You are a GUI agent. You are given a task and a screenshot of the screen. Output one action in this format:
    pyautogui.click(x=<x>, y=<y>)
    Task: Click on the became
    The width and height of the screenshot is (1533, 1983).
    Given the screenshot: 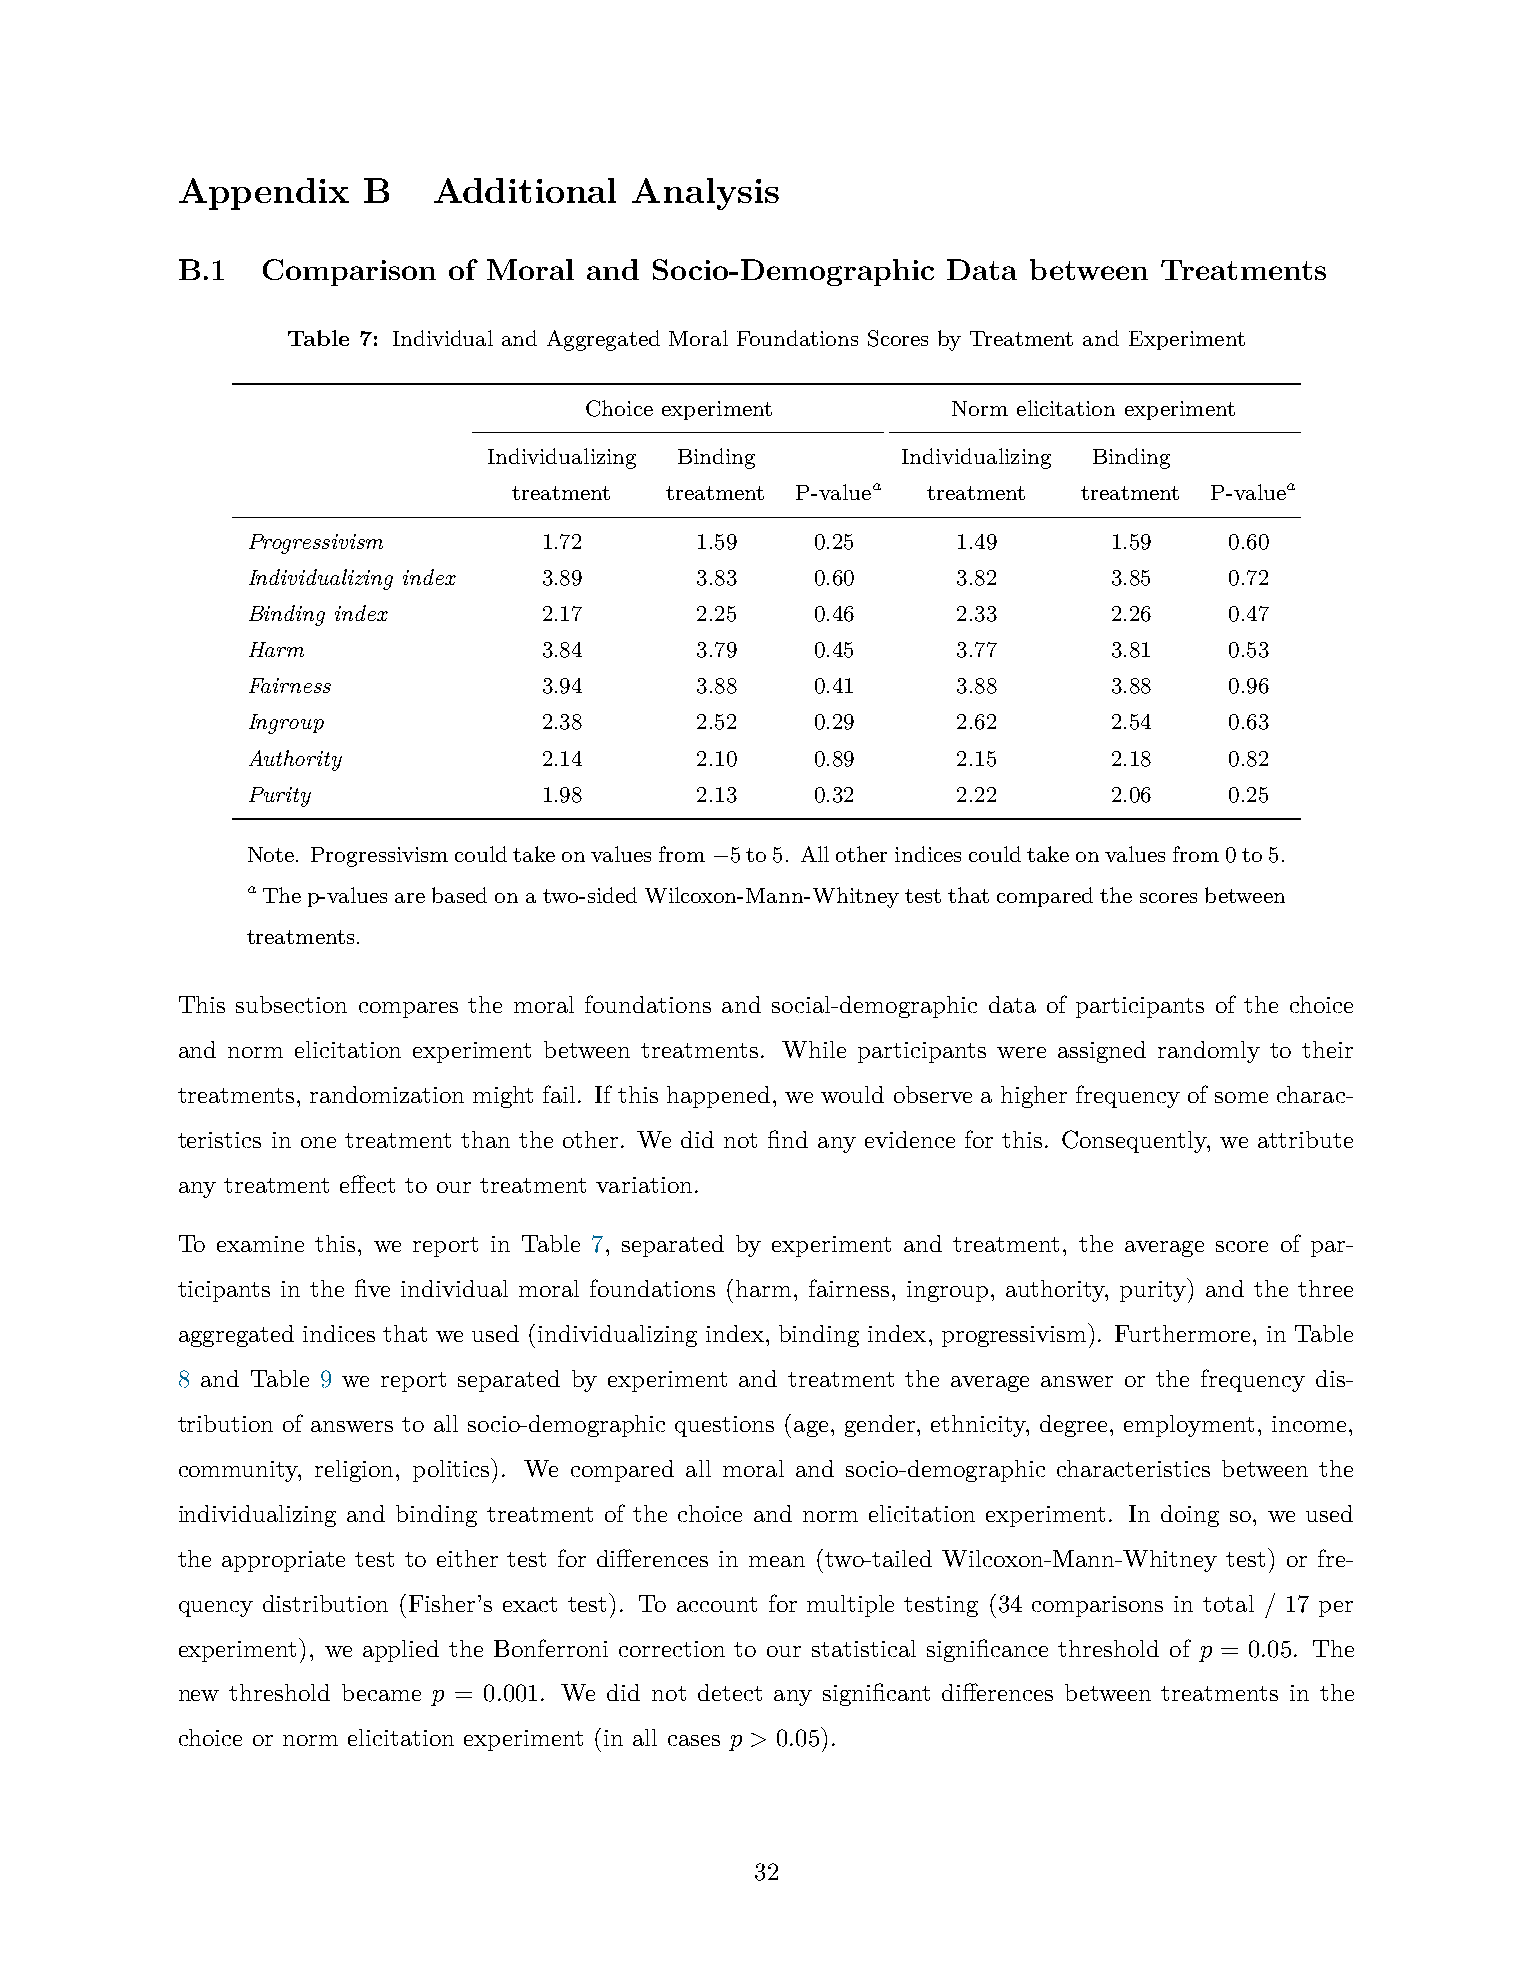 What is the action you would take?
    pyautogui.click(x=381, y=1692)
